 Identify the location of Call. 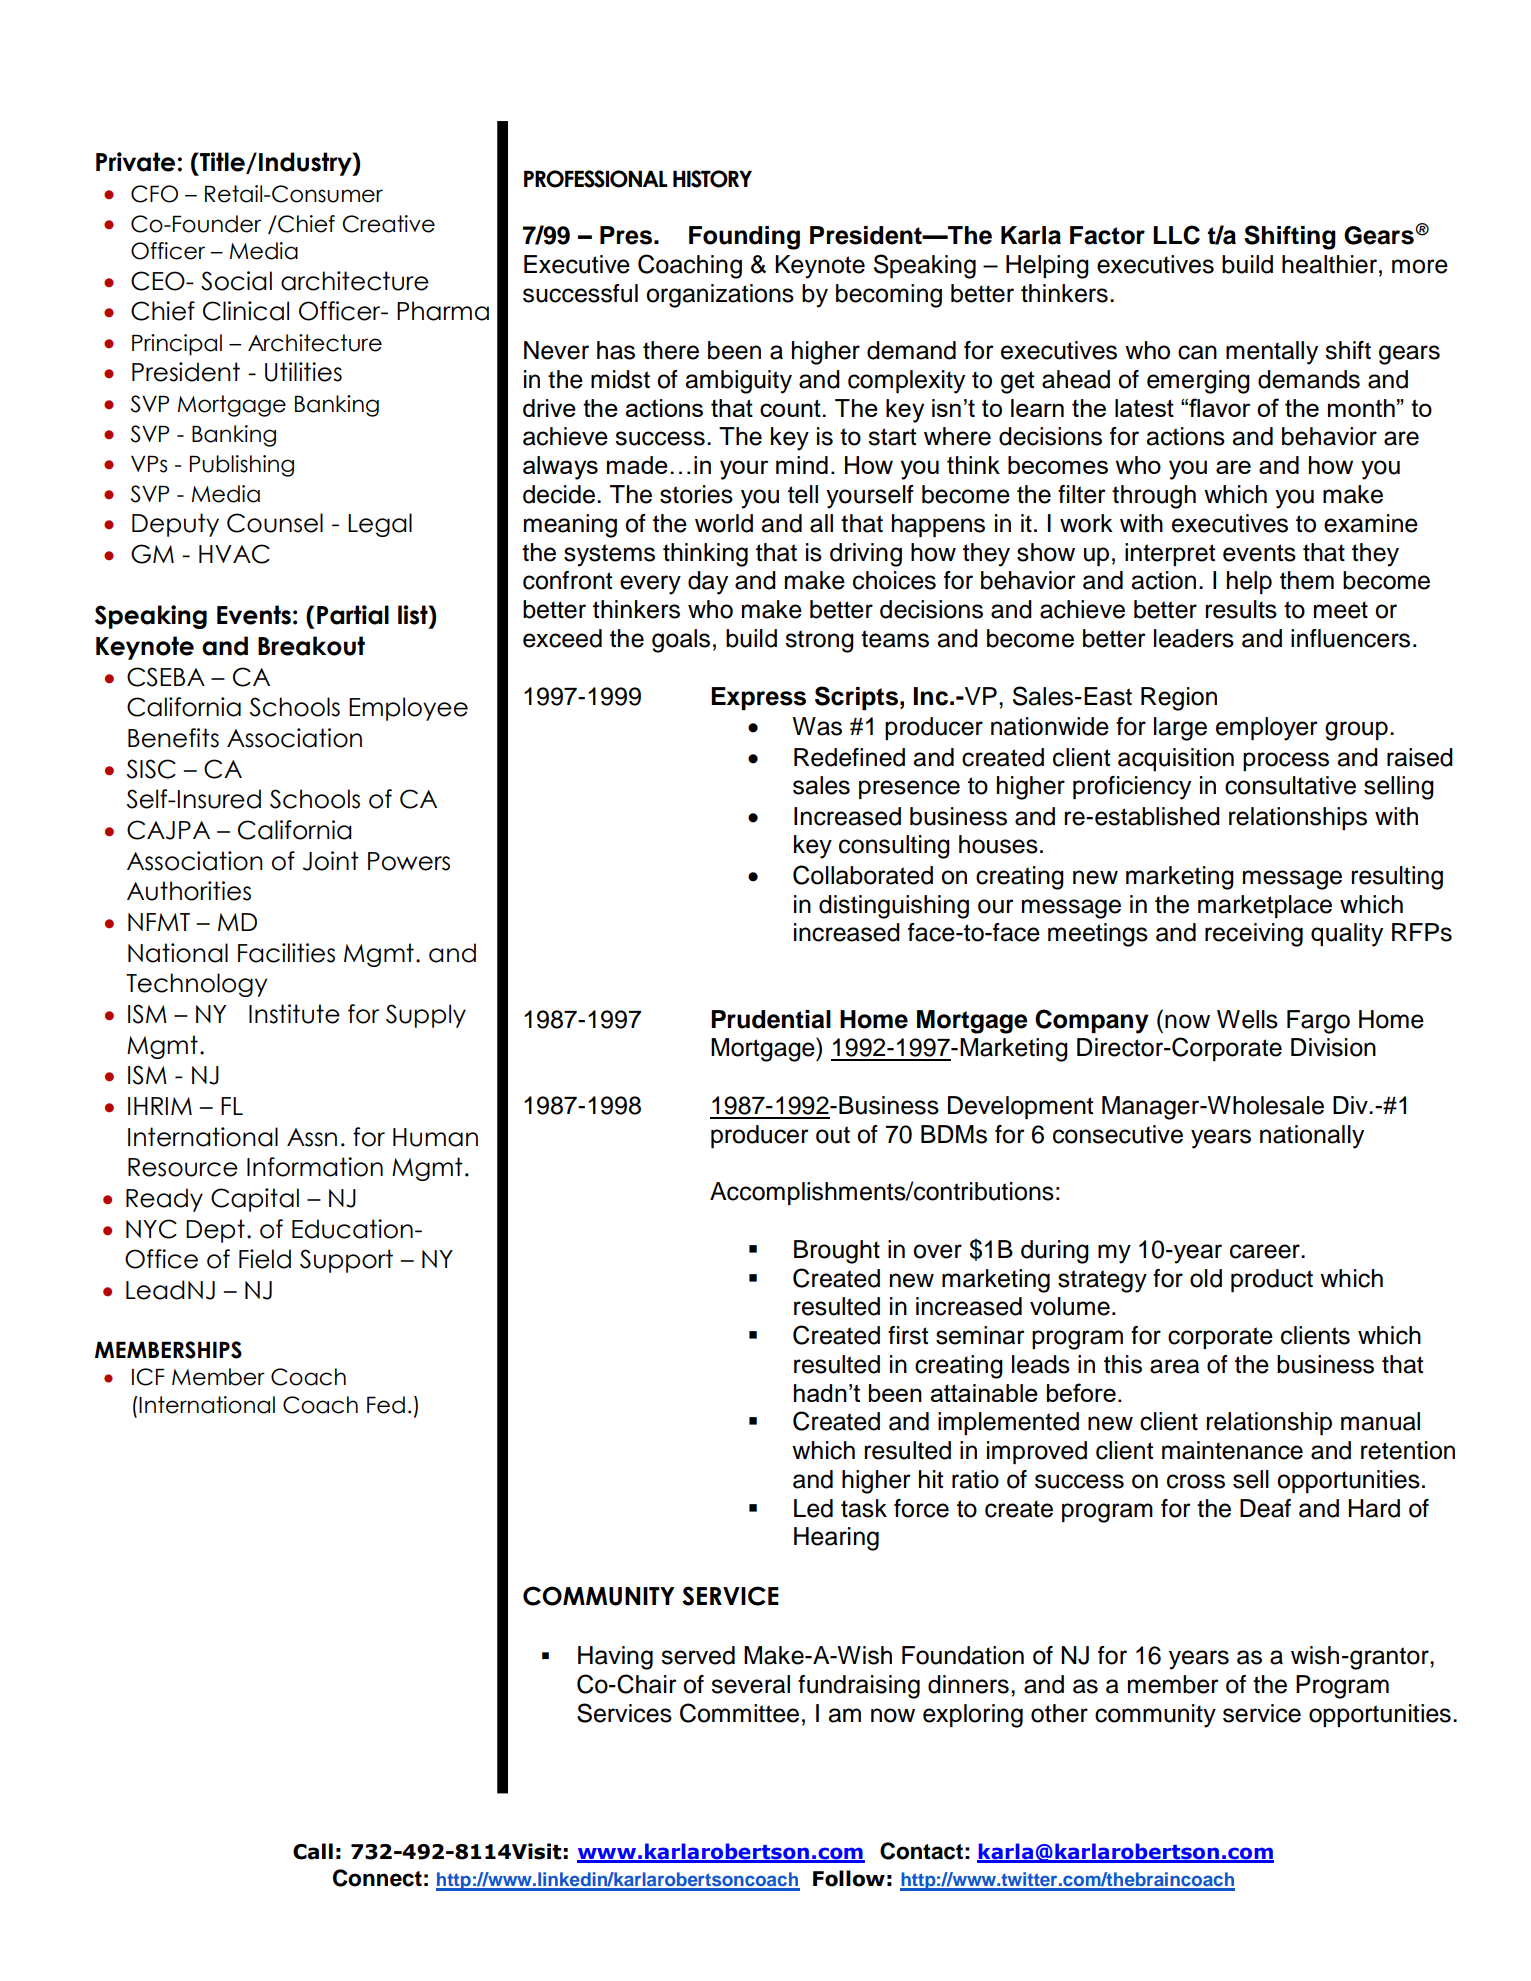
(313, 1851).
